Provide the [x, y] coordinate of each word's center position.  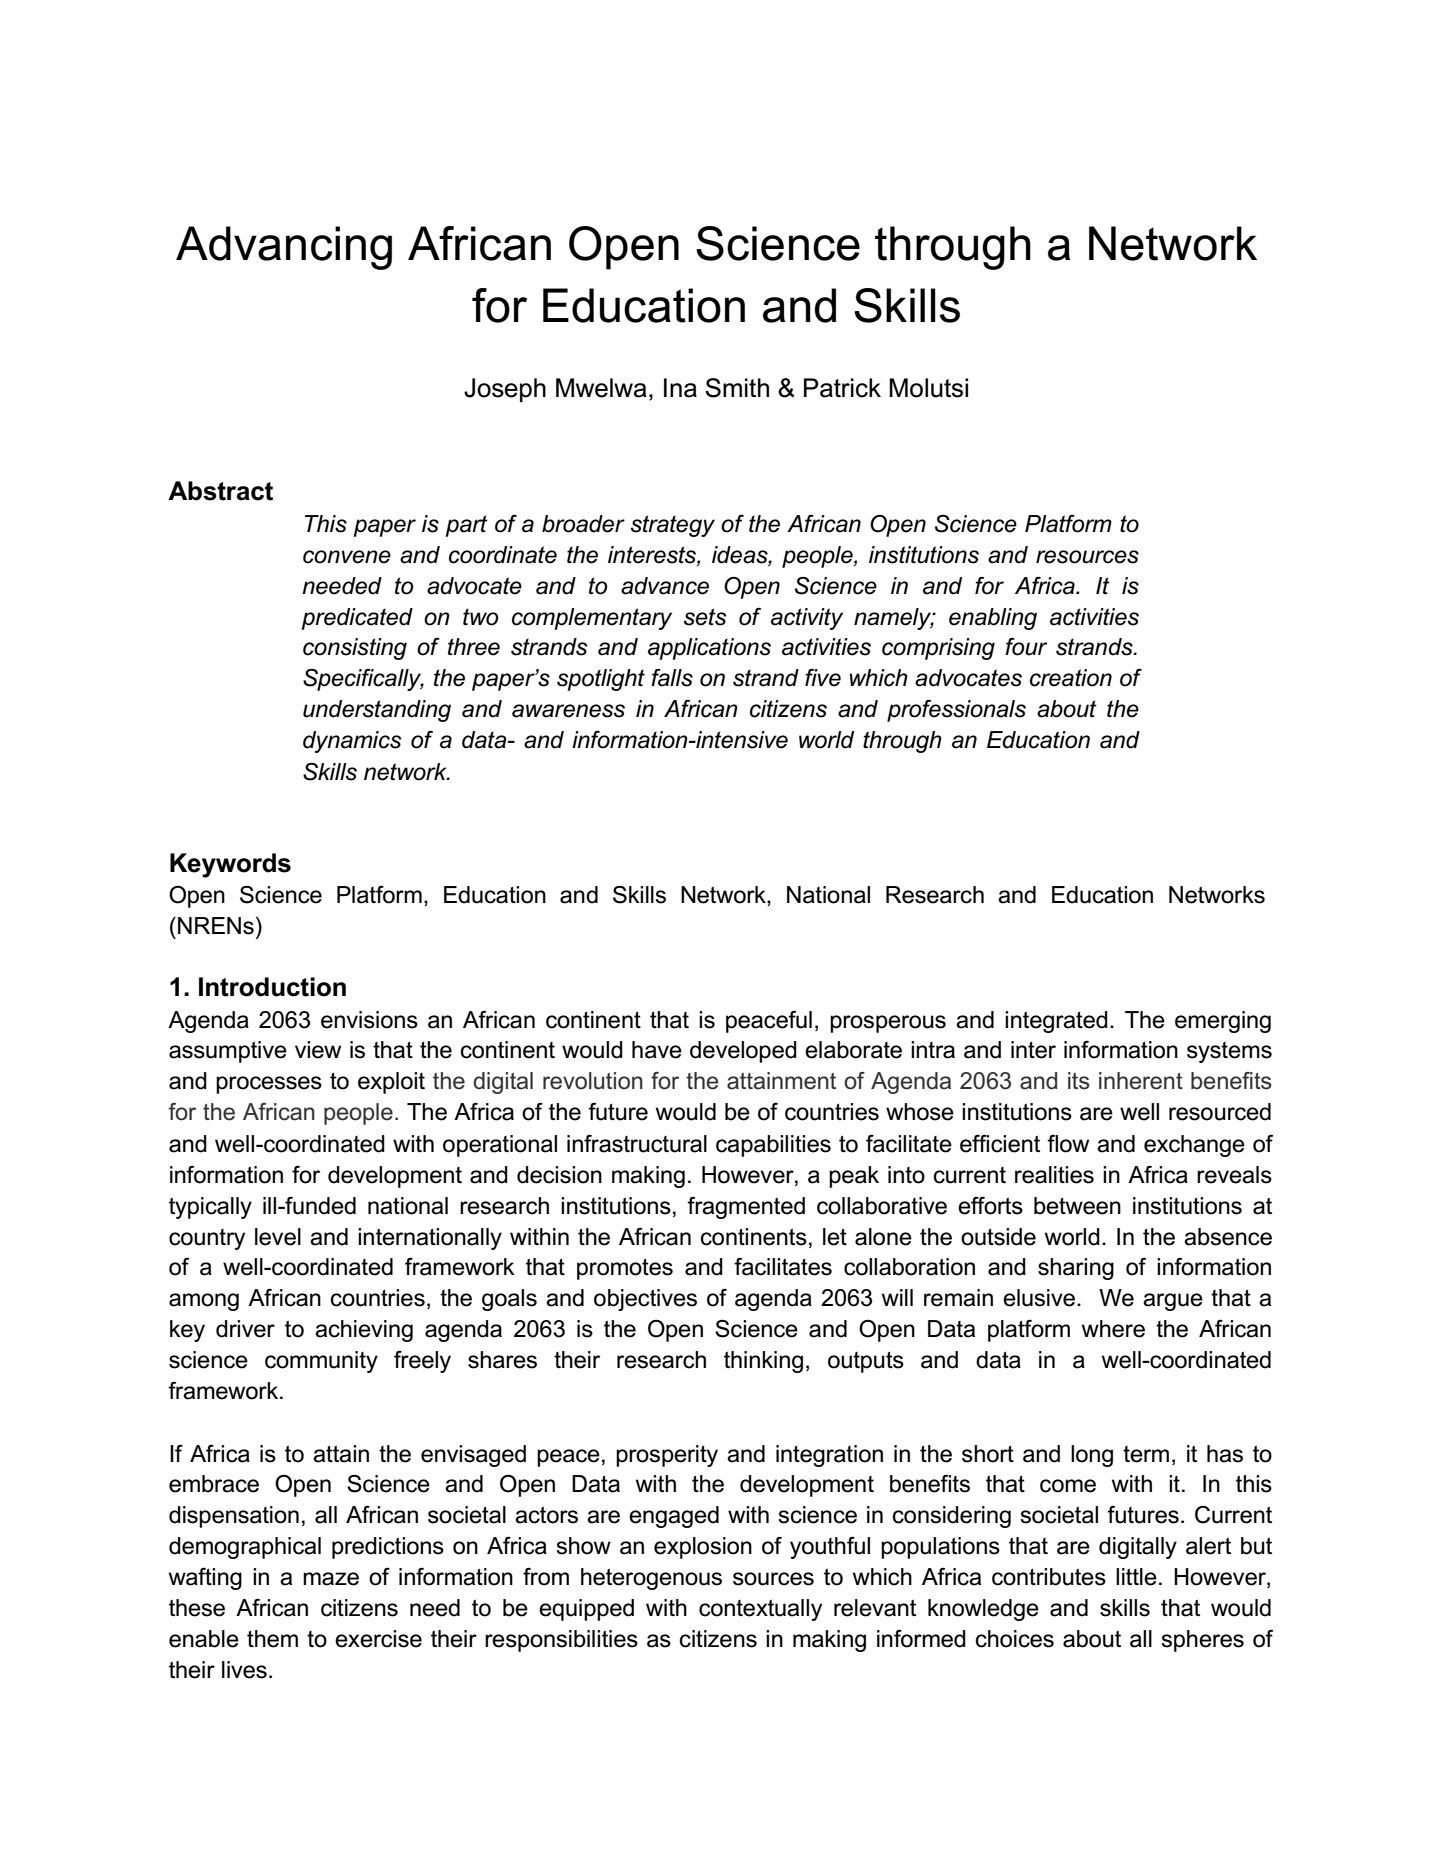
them [272, 1639]
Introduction [272, 987]
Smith [737, 388]
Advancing [284, 248]
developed [743, 1052]
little [1136, 1577]
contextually [760, 1610]
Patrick [842, 388]
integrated [1056, 1022]
